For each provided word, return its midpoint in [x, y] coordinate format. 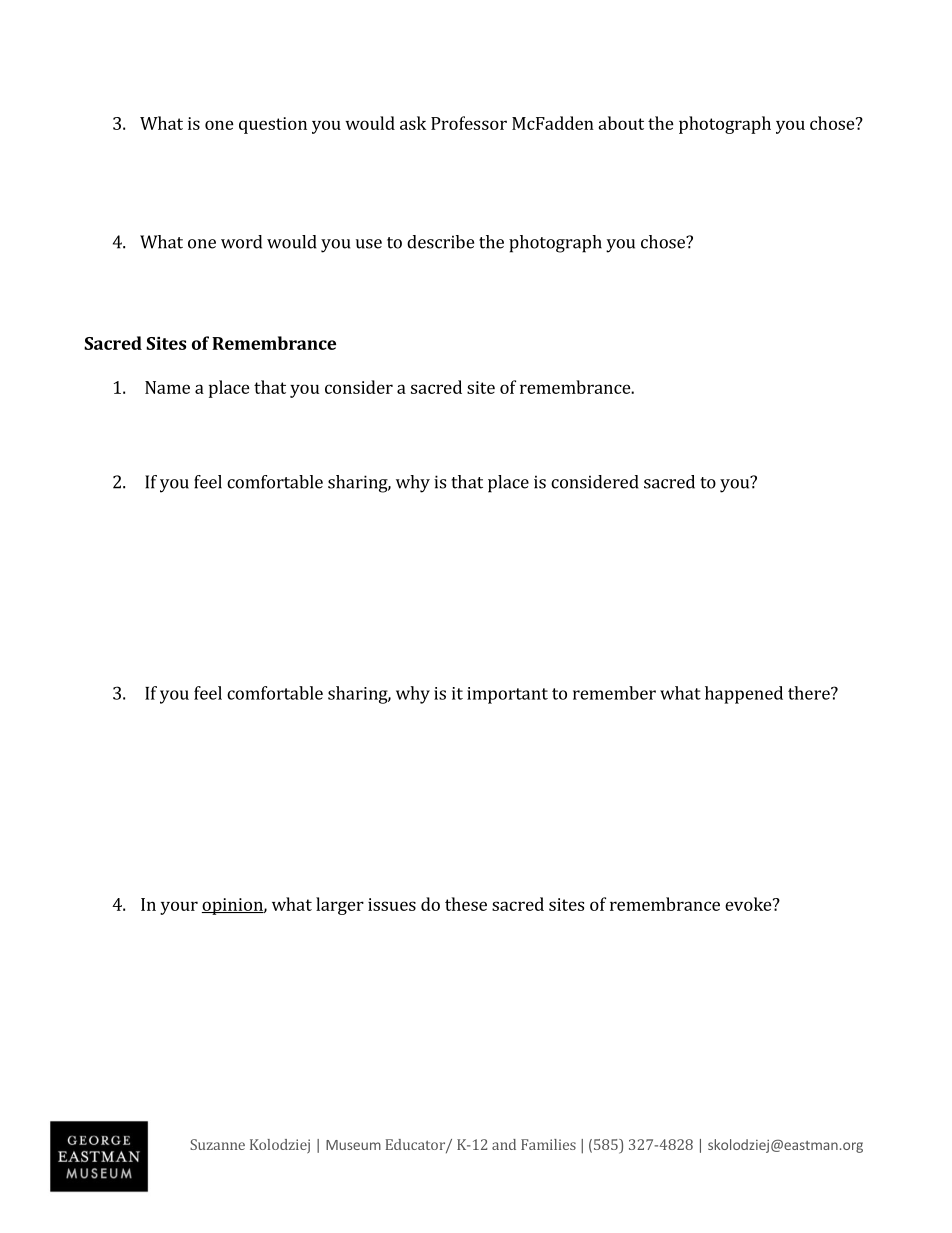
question [273, 125]
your [179, 908]
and [504, 1144]
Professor [469, 123]
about [621, 123]
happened [744, 695]
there [810, 693]
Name [167, 387]
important [507, 695]
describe [440, 242]
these [466, 904]
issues [392, 904]
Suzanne [217, 1144]
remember [614, 693]
